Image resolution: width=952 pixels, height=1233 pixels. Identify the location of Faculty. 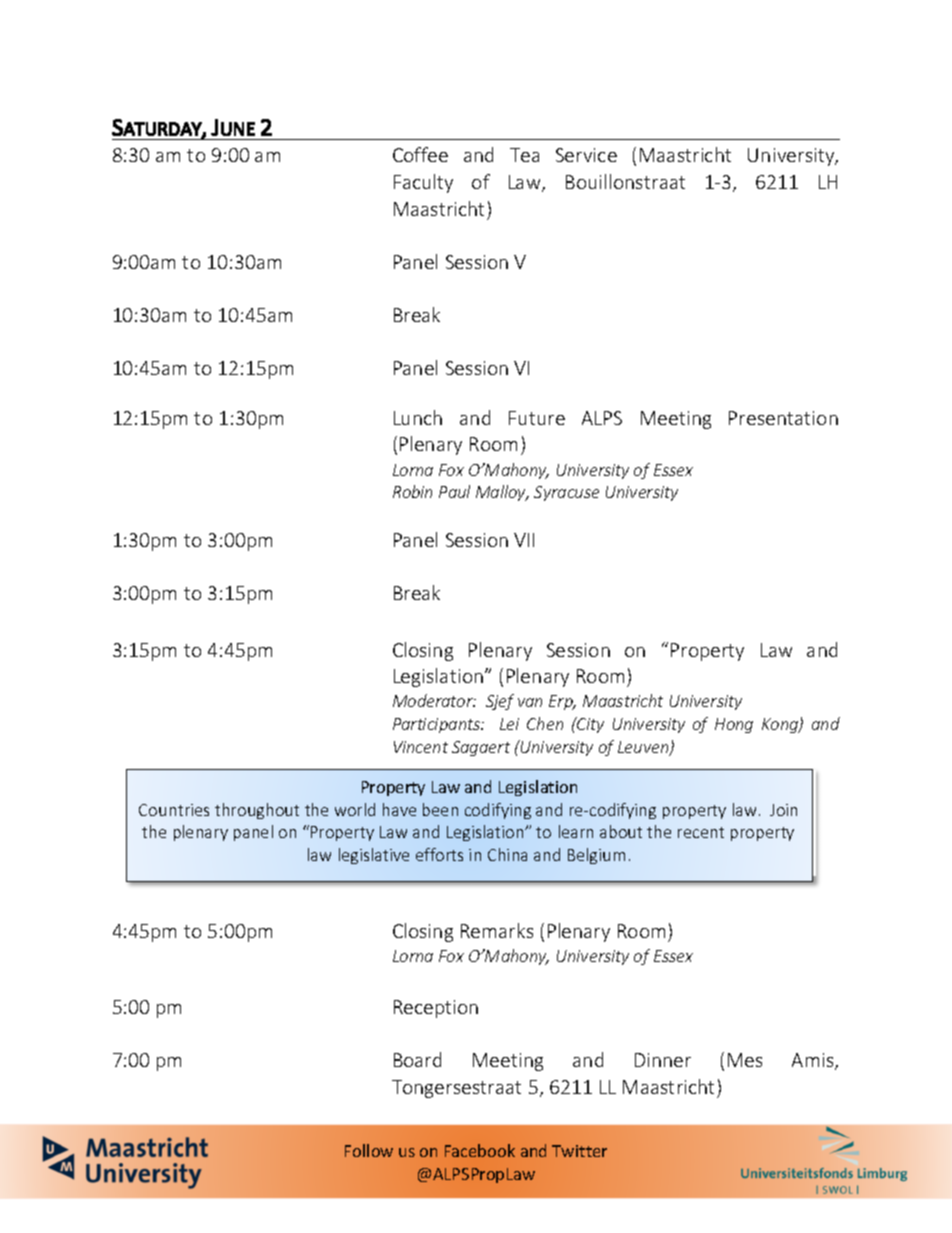
(423, 183).
